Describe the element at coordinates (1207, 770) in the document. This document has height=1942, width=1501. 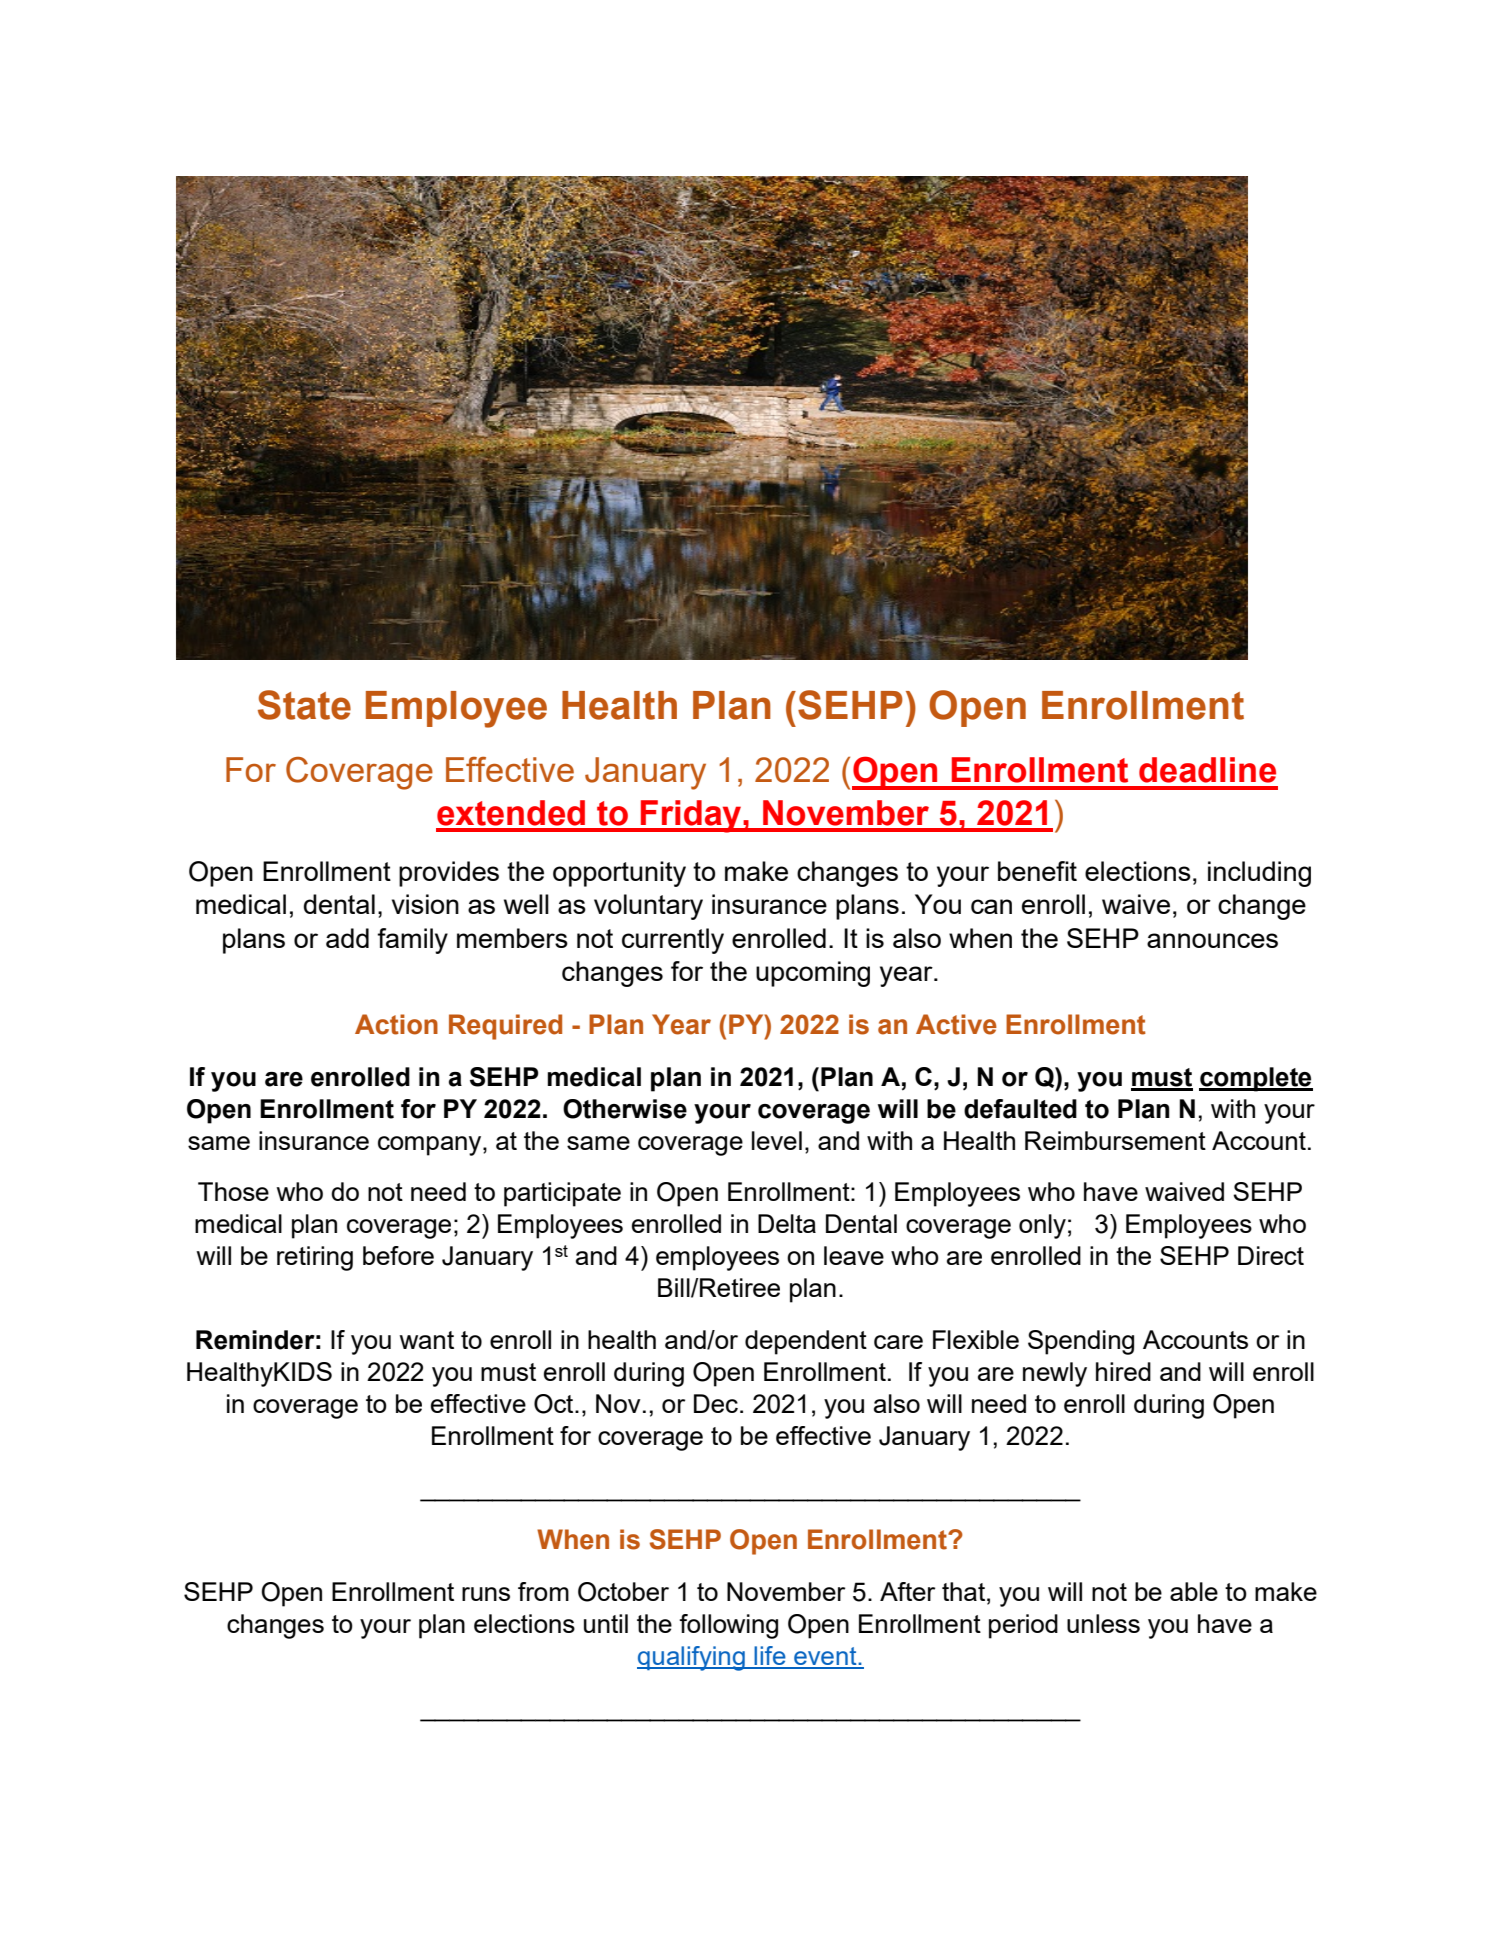
I see `deadline` at that location.
